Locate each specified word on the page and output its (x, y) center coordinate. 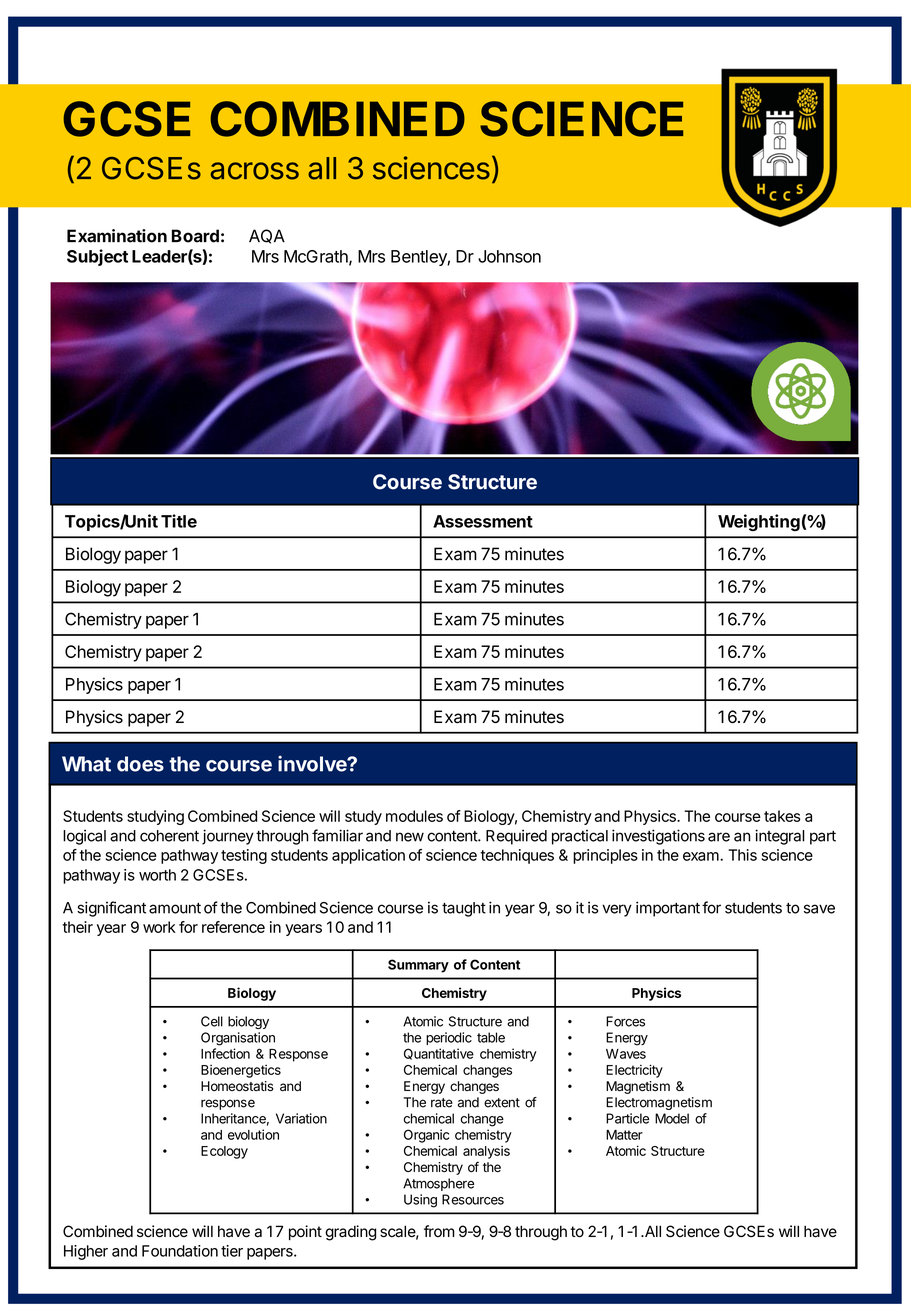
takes (782, 816)
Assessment (483, 521)
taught (464, 909)
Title (179, 521)
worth (157, 875)
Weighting (759, 522)
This (742, 855)
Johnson (509, 256)
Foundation (180, 1251)
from (439, 1231)
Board (195, 236)
